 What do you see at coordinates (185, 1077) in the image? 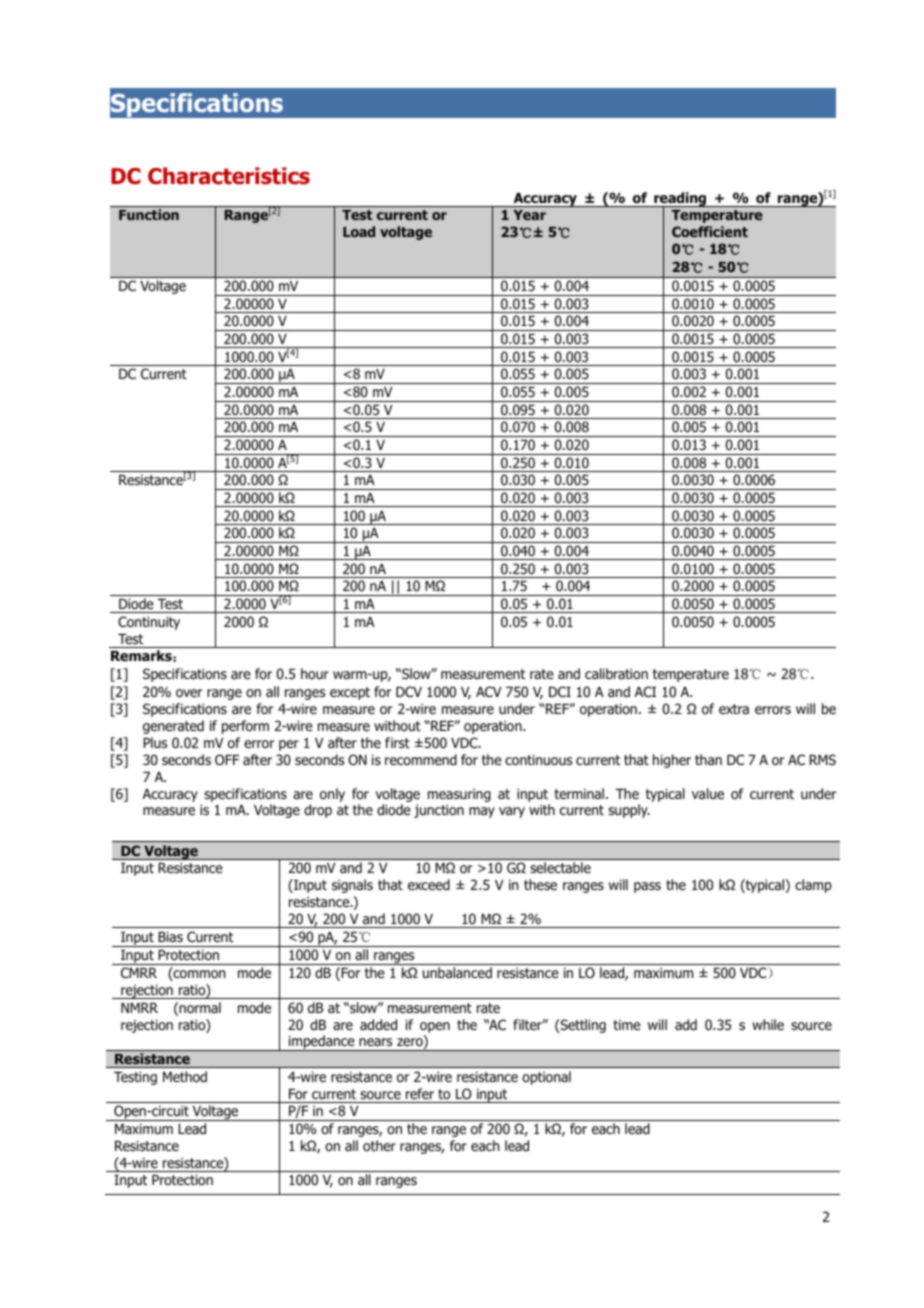
I see `Method` at bounding box center [185, 1077].
